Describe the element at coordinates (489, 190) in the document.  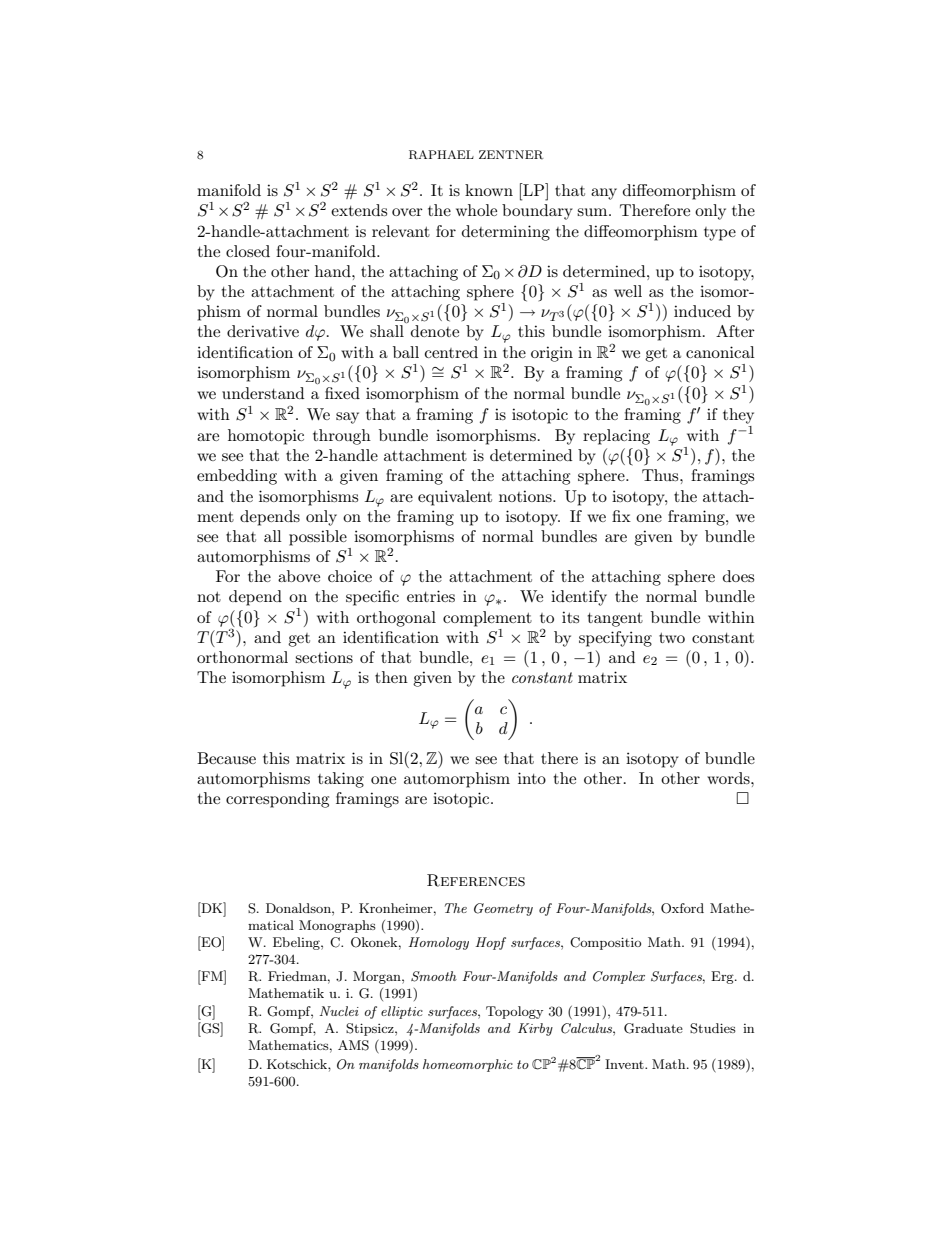
I see `known` at that location.
